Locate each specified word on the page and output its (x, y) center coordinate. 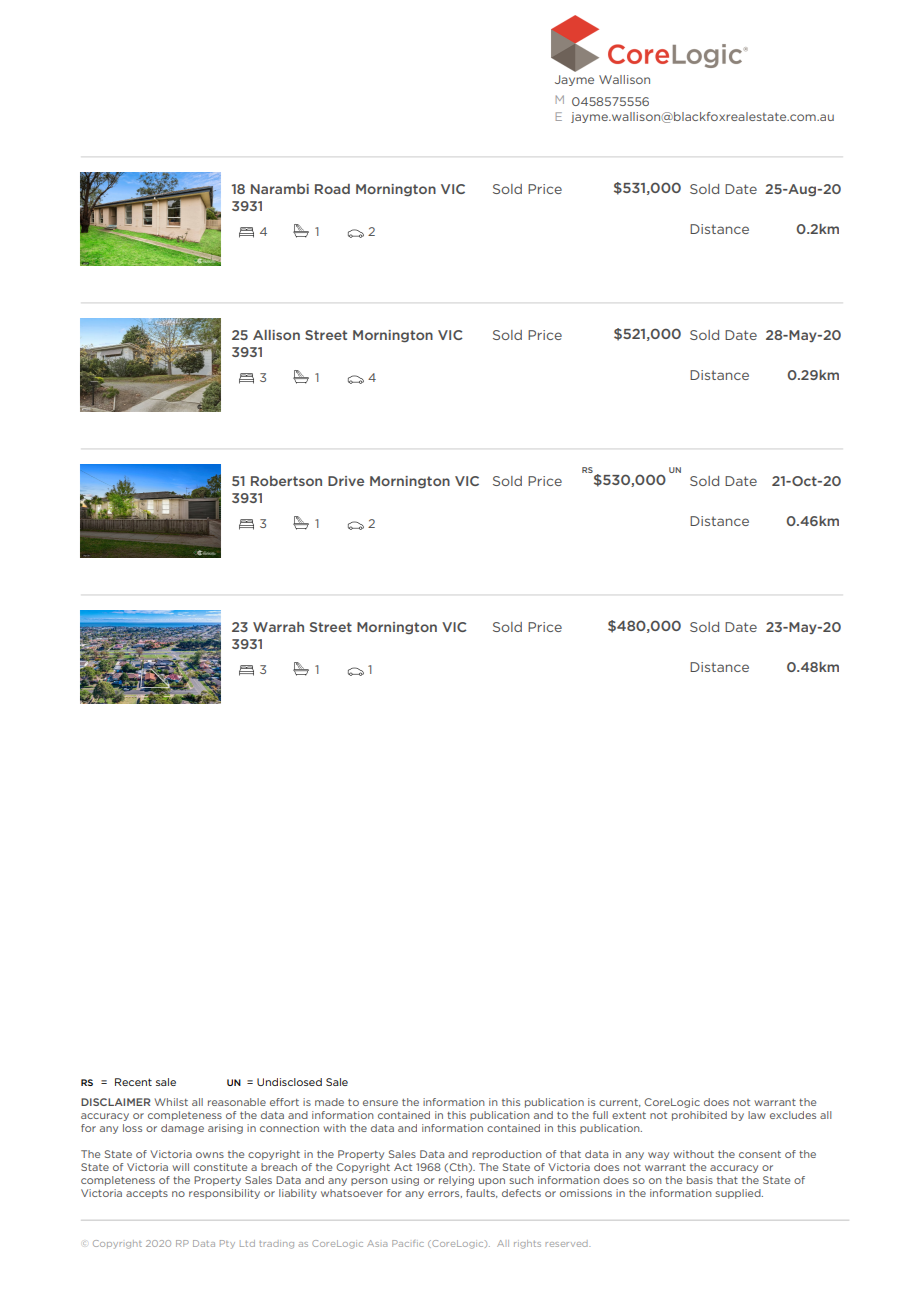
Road (332, 189)
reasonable (237, 1102)
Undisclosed (289, 1082)
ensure (380, 1103)
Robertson (286, 481)
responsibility (224, 1194)
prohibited (699, 1116)
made (329, 1102)
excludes (793, 1115)
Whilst (171, 1102)
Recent (133, 1082)
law (757, 1115)
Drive (346, 481)
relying (456, 1181)
